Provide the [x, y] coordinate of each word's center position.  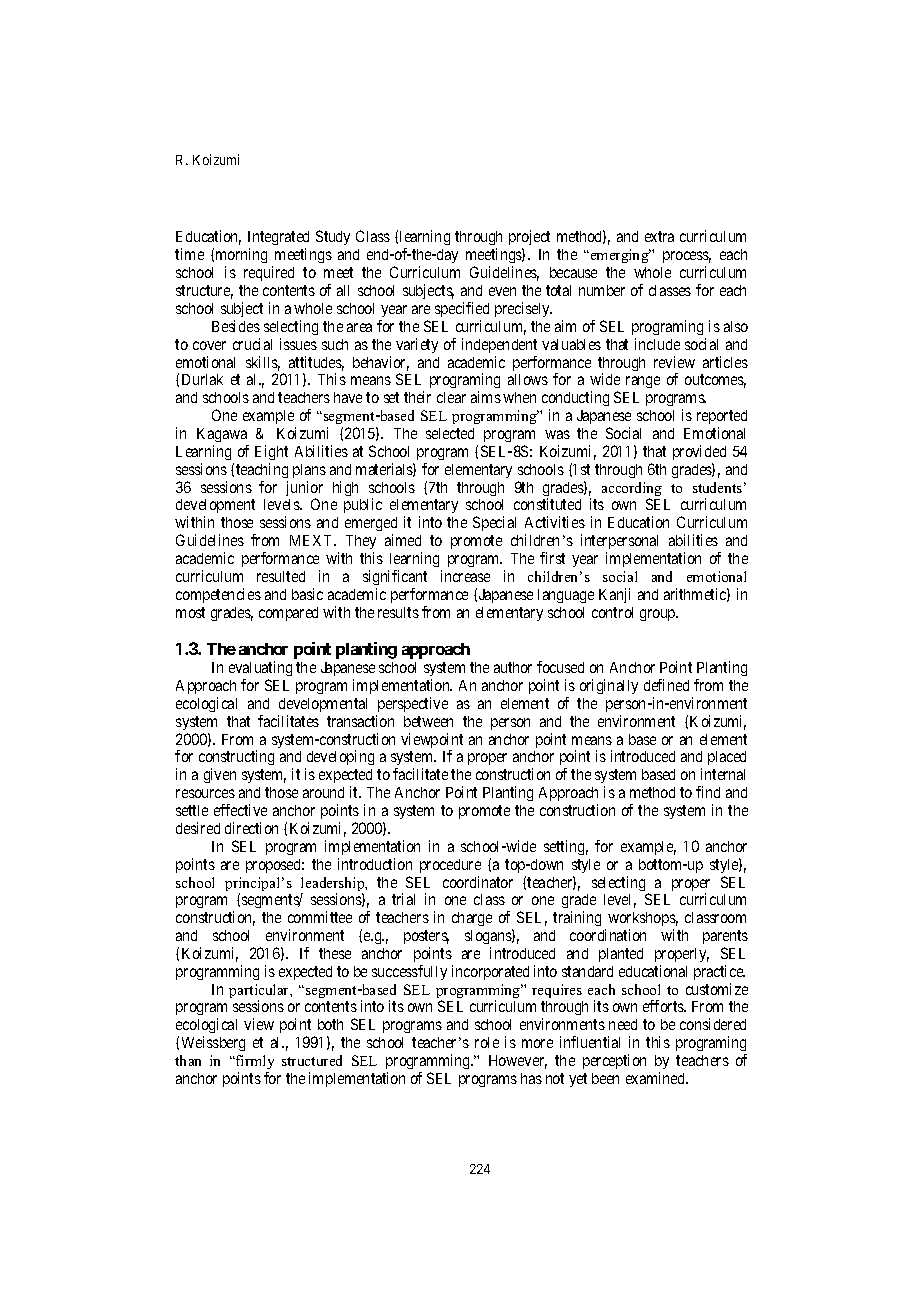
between [428, 721]
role [487, 1042]
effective [240, 810]
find [708, 792]
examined [657, 1078]
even [502, 291]
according [632, 490]
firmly [254, 1064]
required [269, 273]
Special [494, 523]
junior [304, 490]
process [687, 259]
